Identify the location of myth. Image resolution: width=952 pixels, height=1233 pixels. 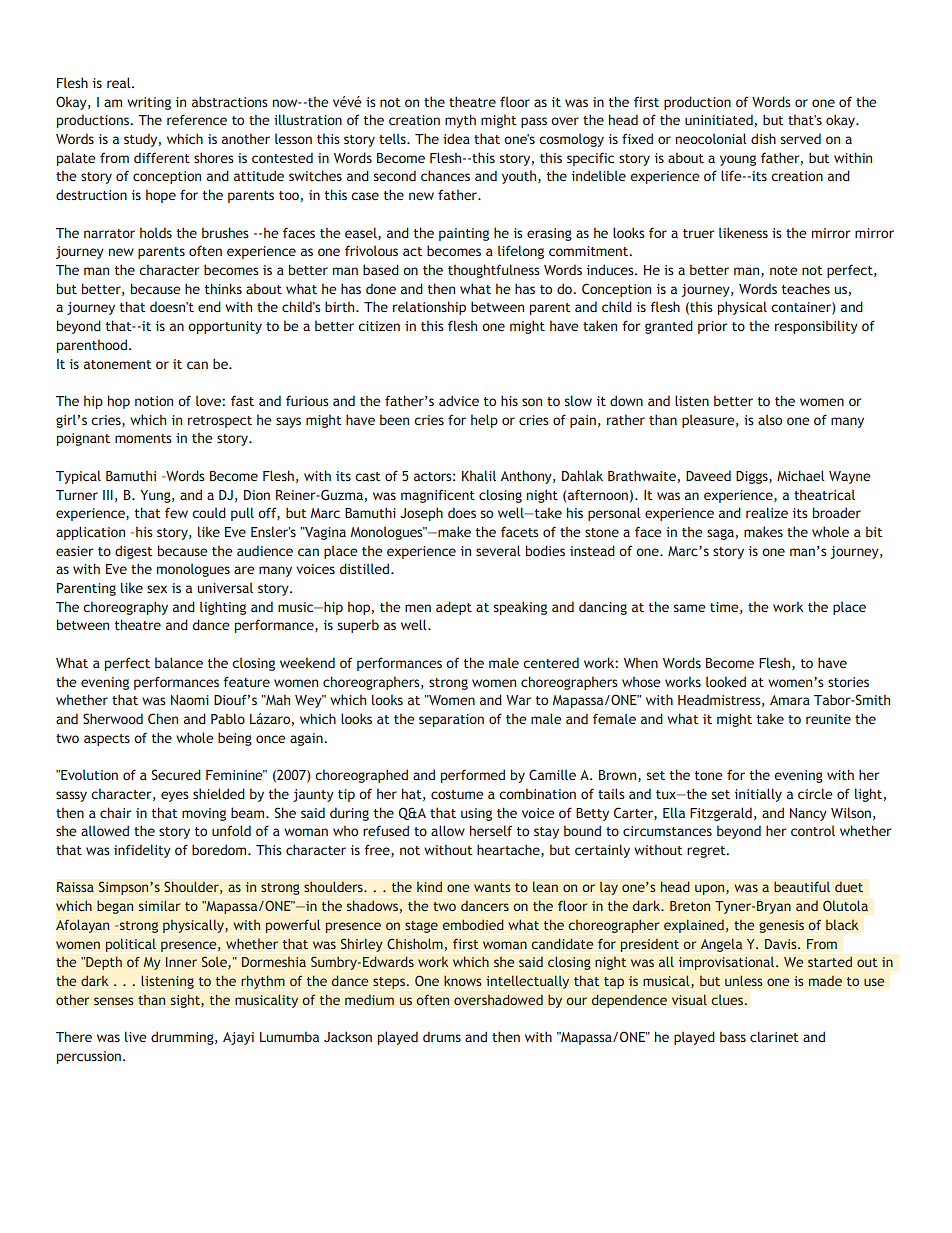
(460, 121).
